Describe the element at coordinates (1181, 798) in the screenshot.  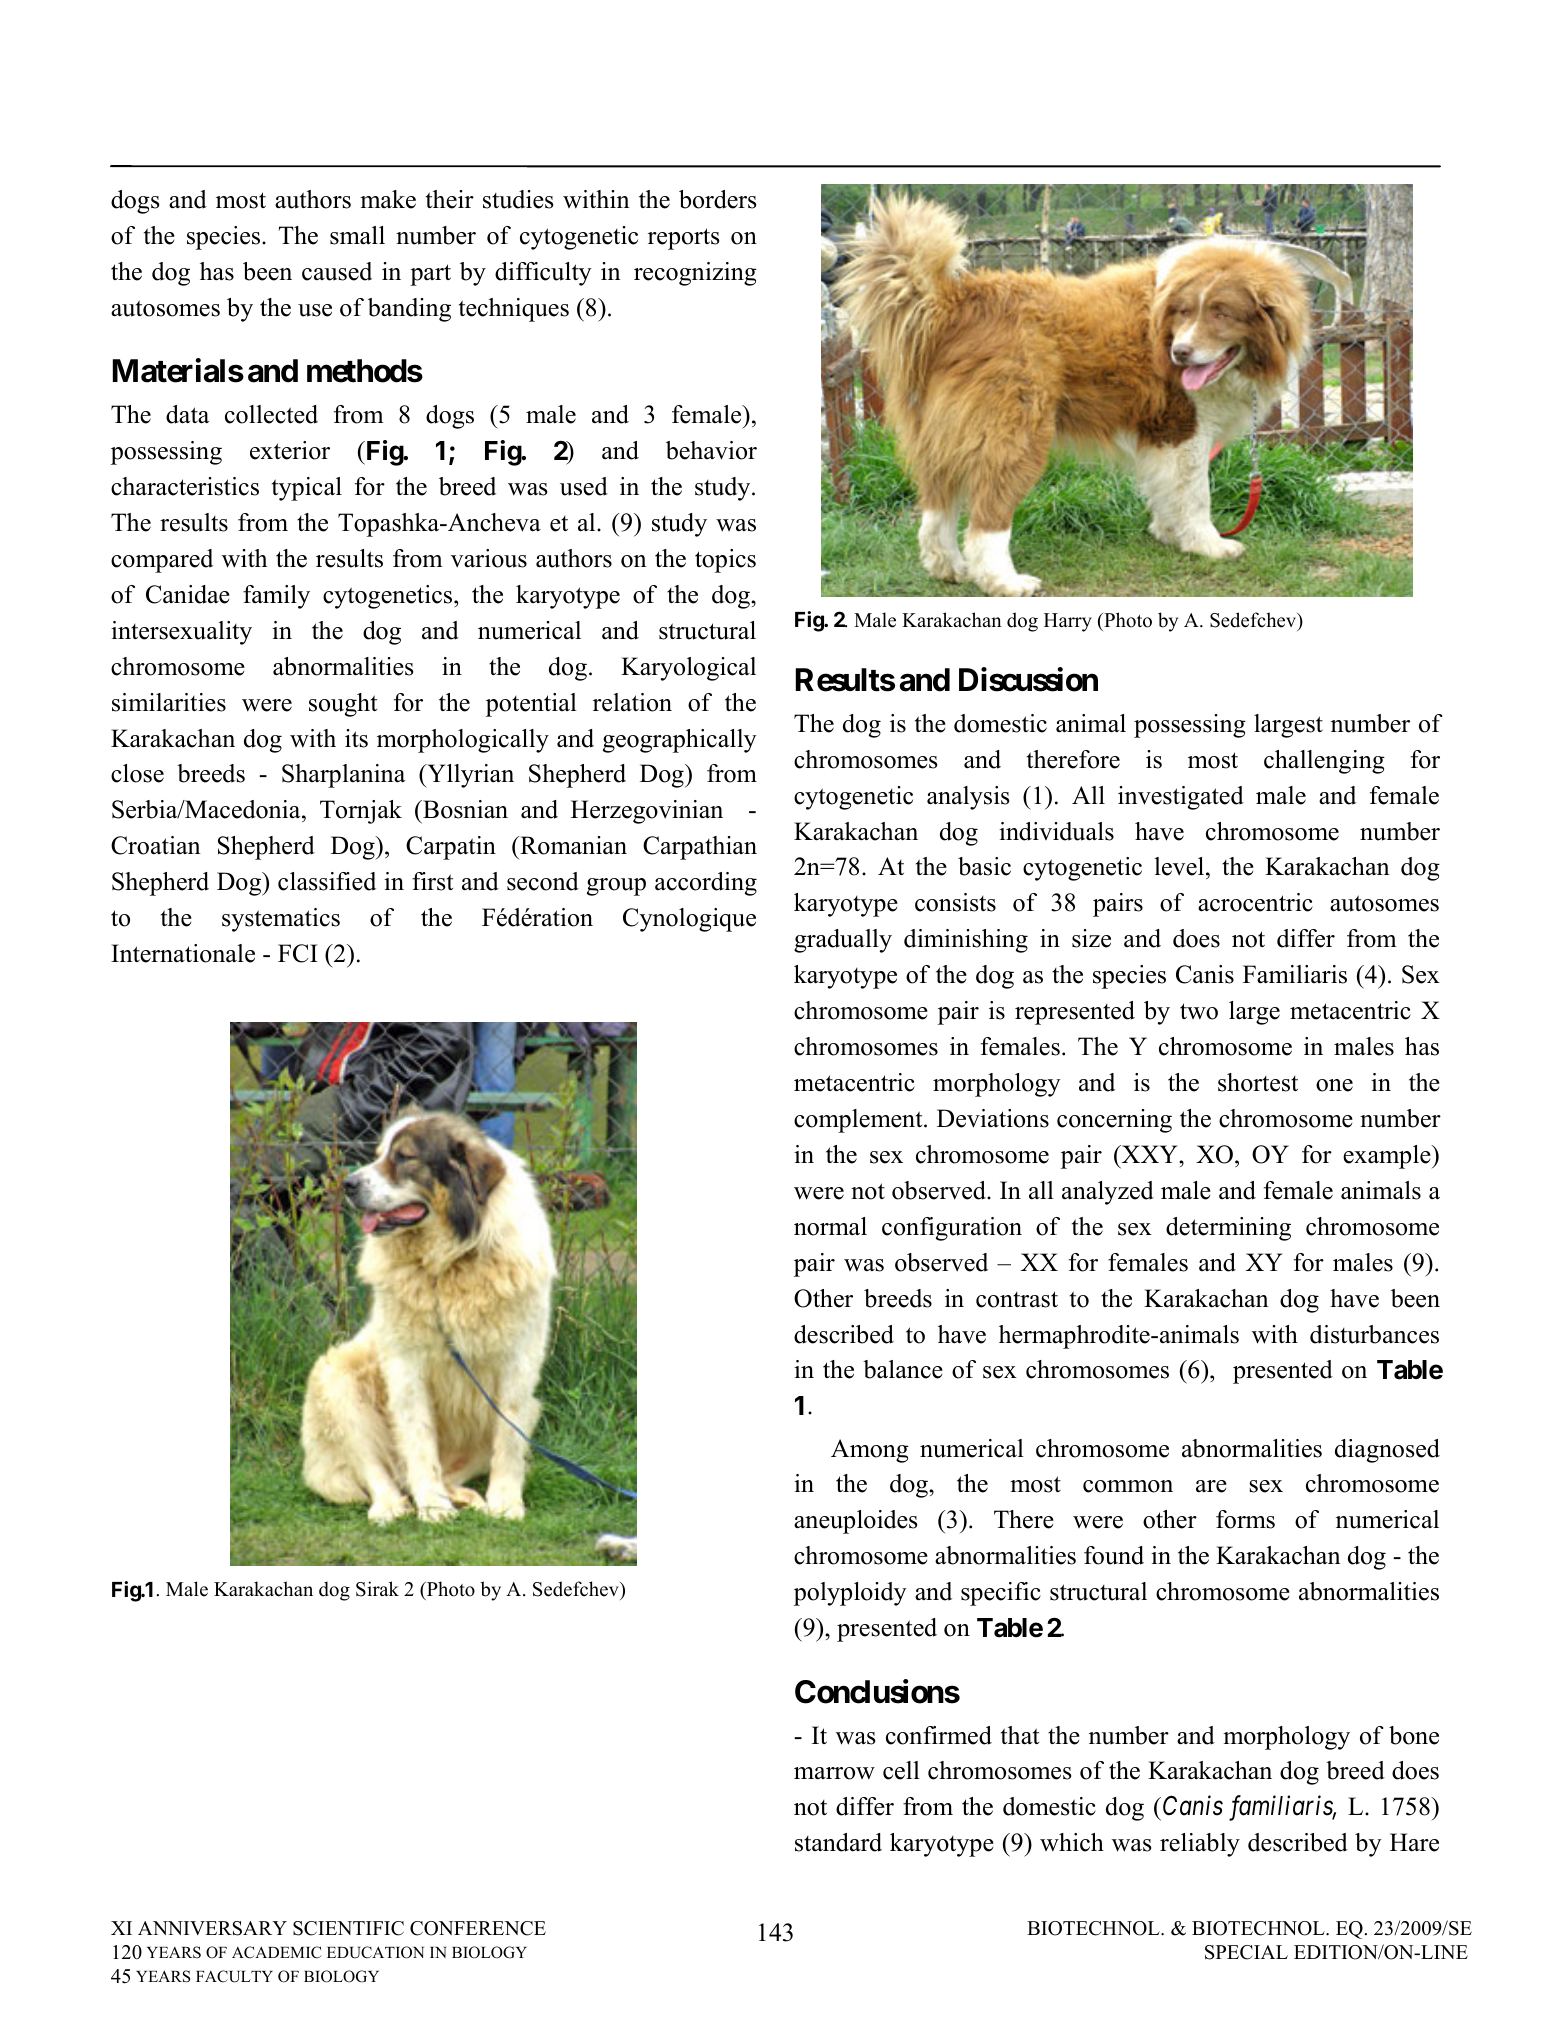
I see `investigated` at that location.
